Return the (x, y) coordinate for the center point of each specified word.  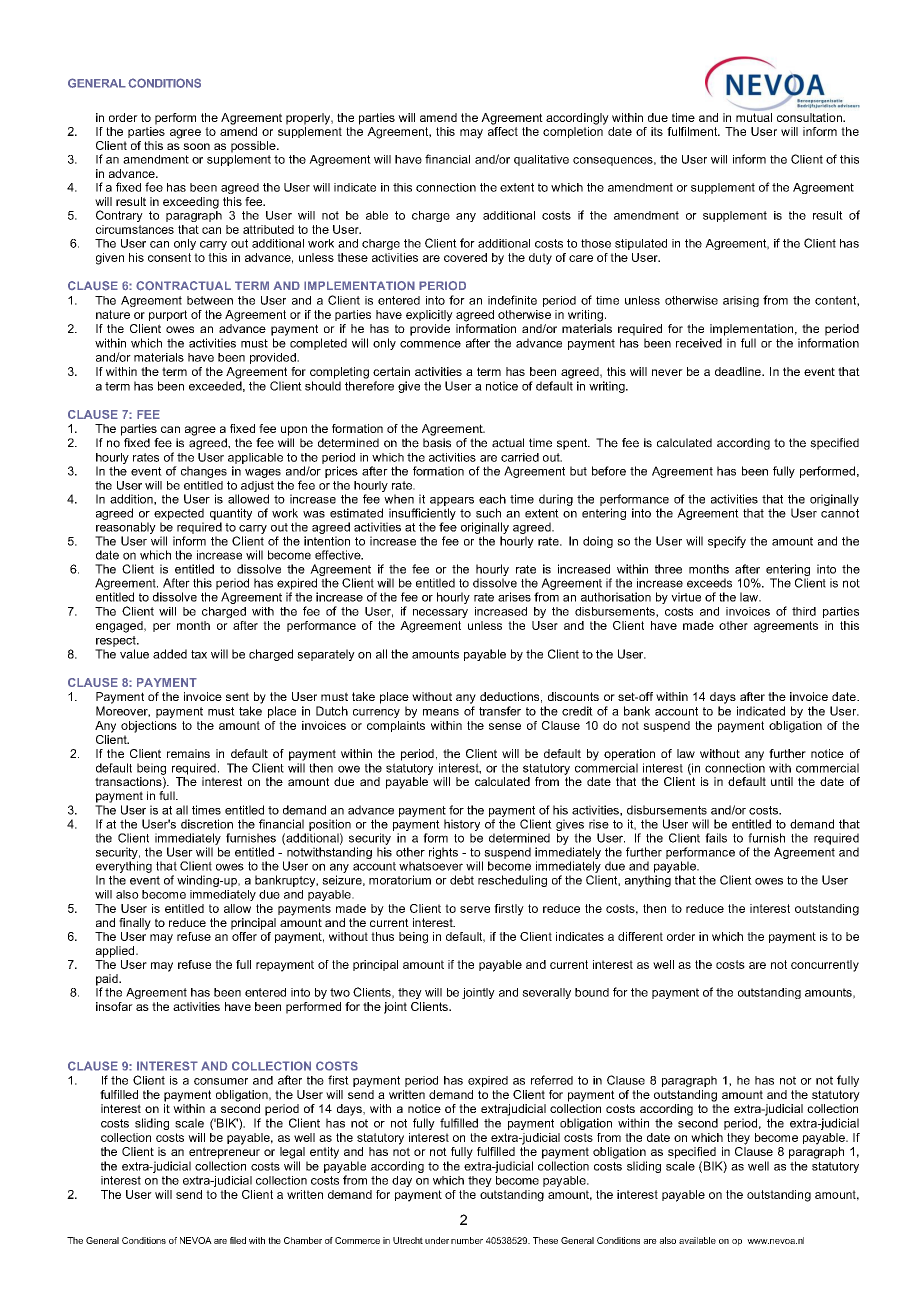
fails (716, 838)
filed (238, 1240)
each (492, 499)
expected (179, 514)
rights (443, 853)
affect (503, 130)
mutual (754, 117)
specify (727, 542)
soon (196, 146)
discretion (207, 824)
